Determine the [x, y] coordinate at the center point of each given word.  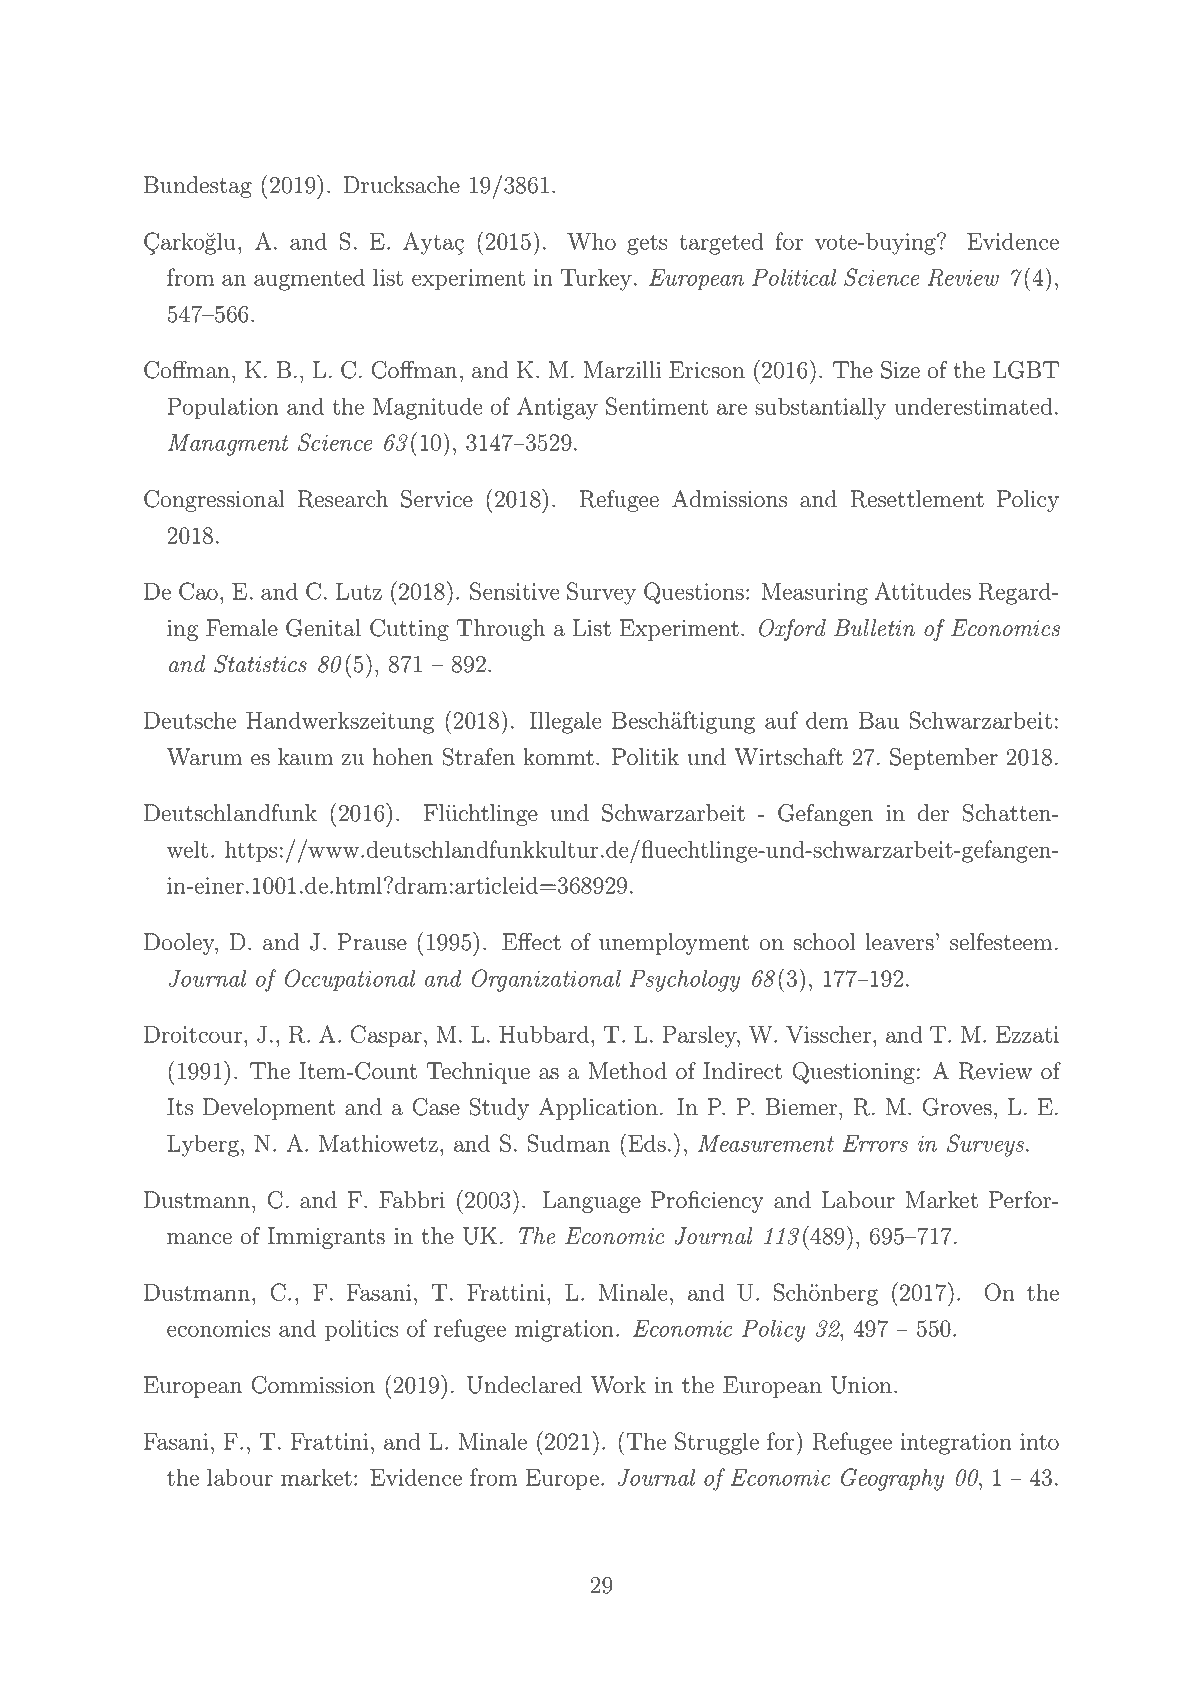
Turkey [596, 279]
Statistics [260, 664]
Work [618, 1385]
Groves [957, 1107]
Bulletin [874, 628]
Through [500, 630]
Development [269, 1109]
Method [627, 1071]
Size [900, 370]
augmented [309, 279]
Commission [313, 1385]
